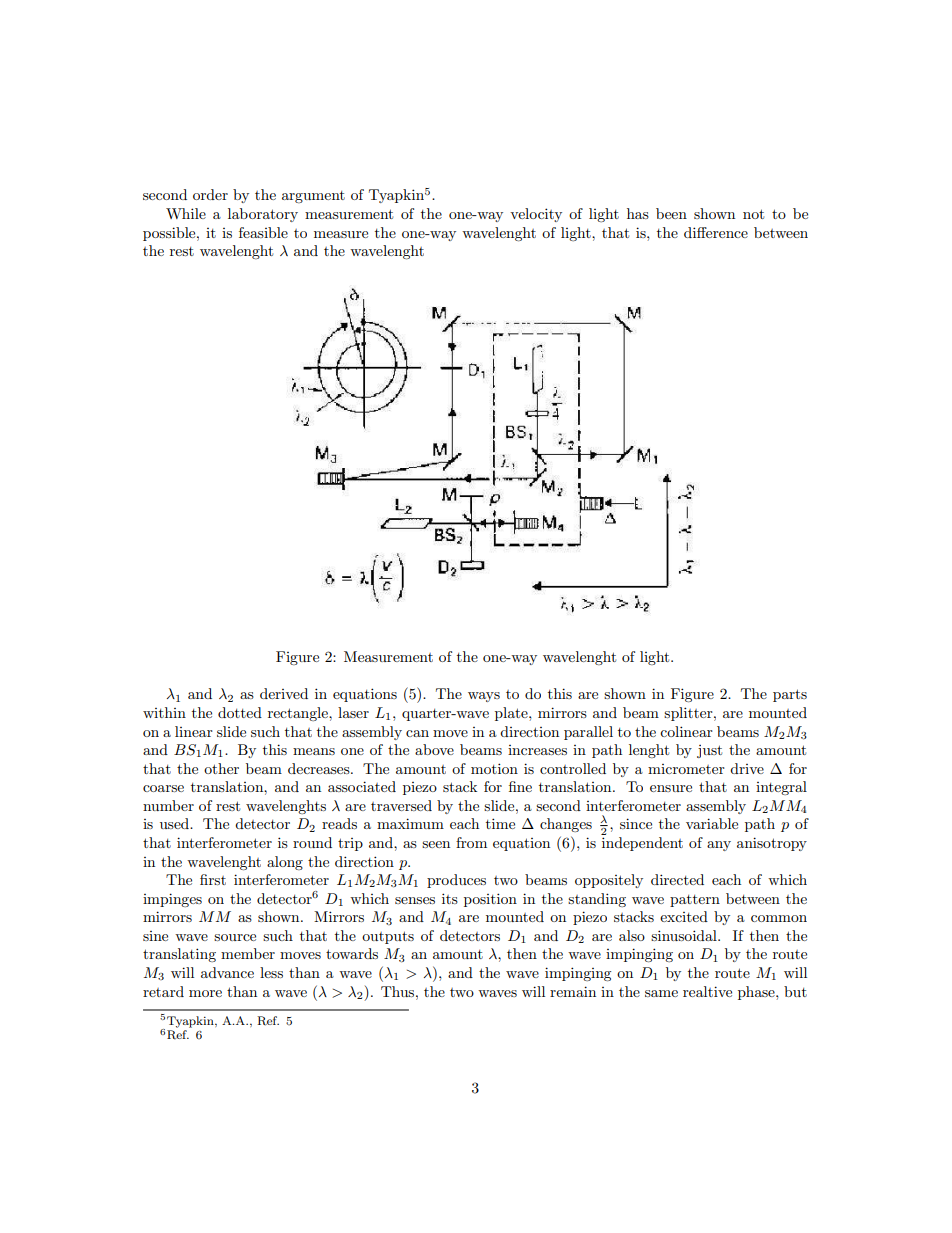 This screenshot has width=952, height=1233. What do you see at coordinates (536, 215) in the screenshot?
I see `velocity` at bounding box center [536, 215].
